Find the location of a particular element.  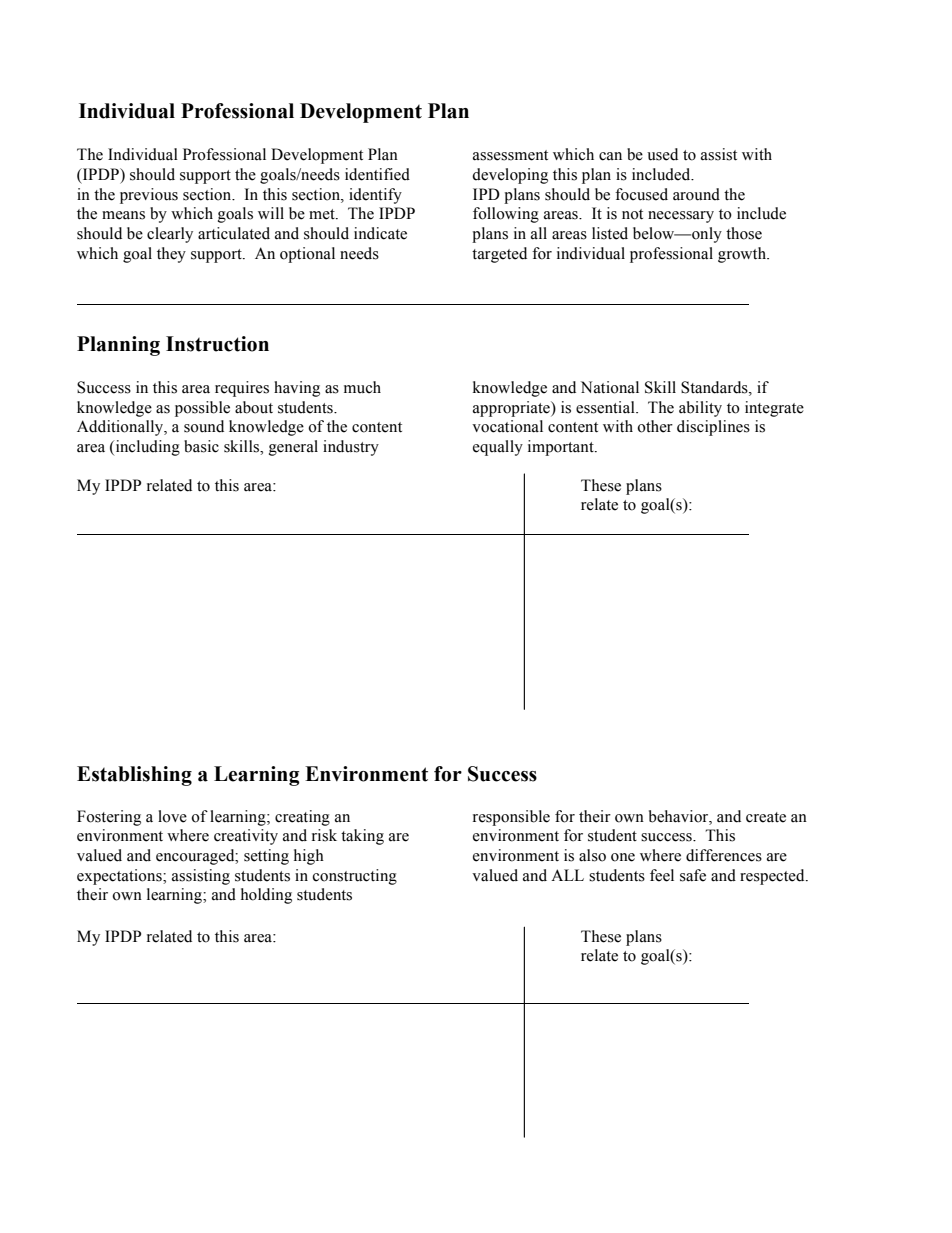

Instruction is located at coordinates (217, 344).
